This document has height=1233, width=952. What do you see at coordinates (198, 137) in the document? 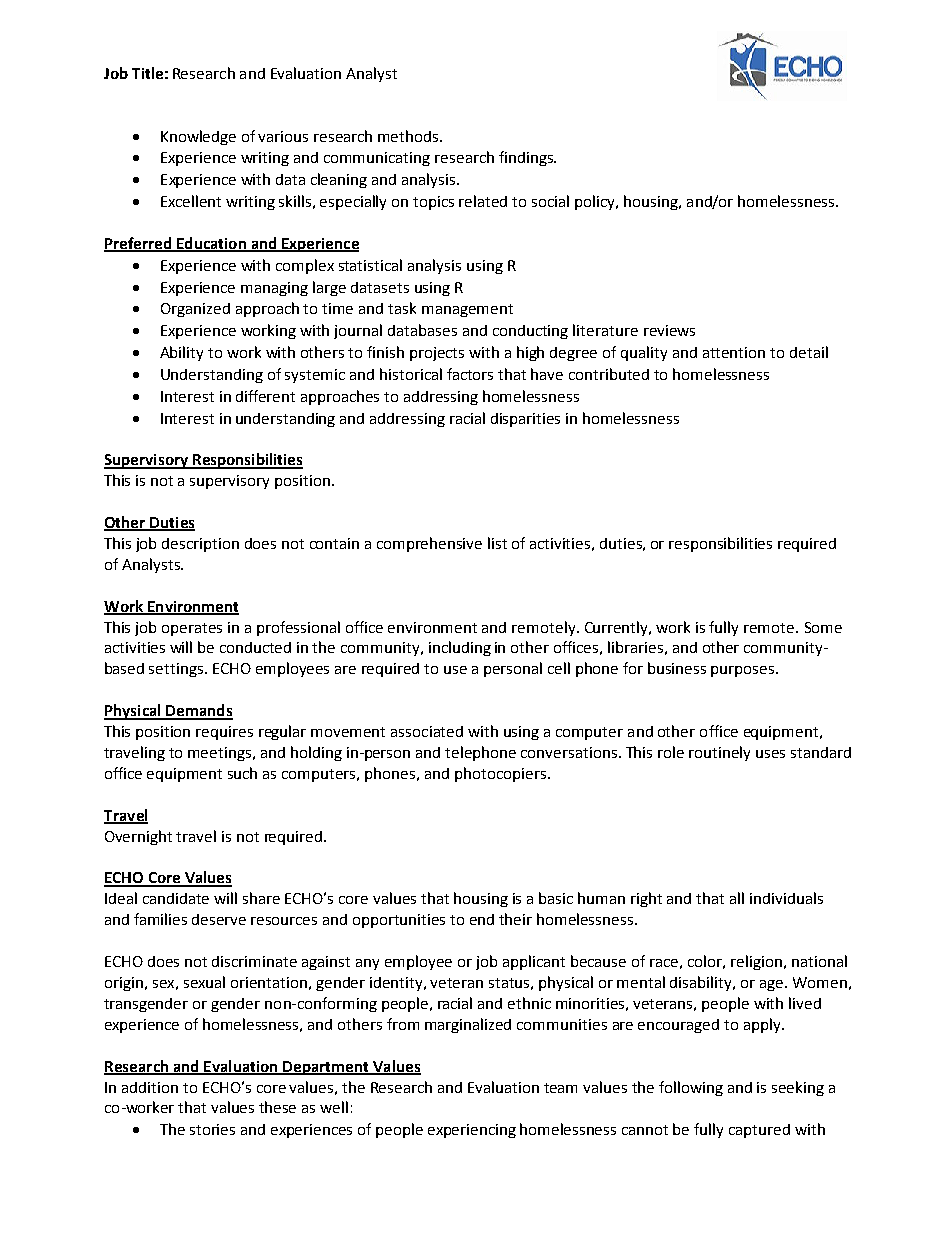
I see `Knowledge` at bounding box center [198, 137].
